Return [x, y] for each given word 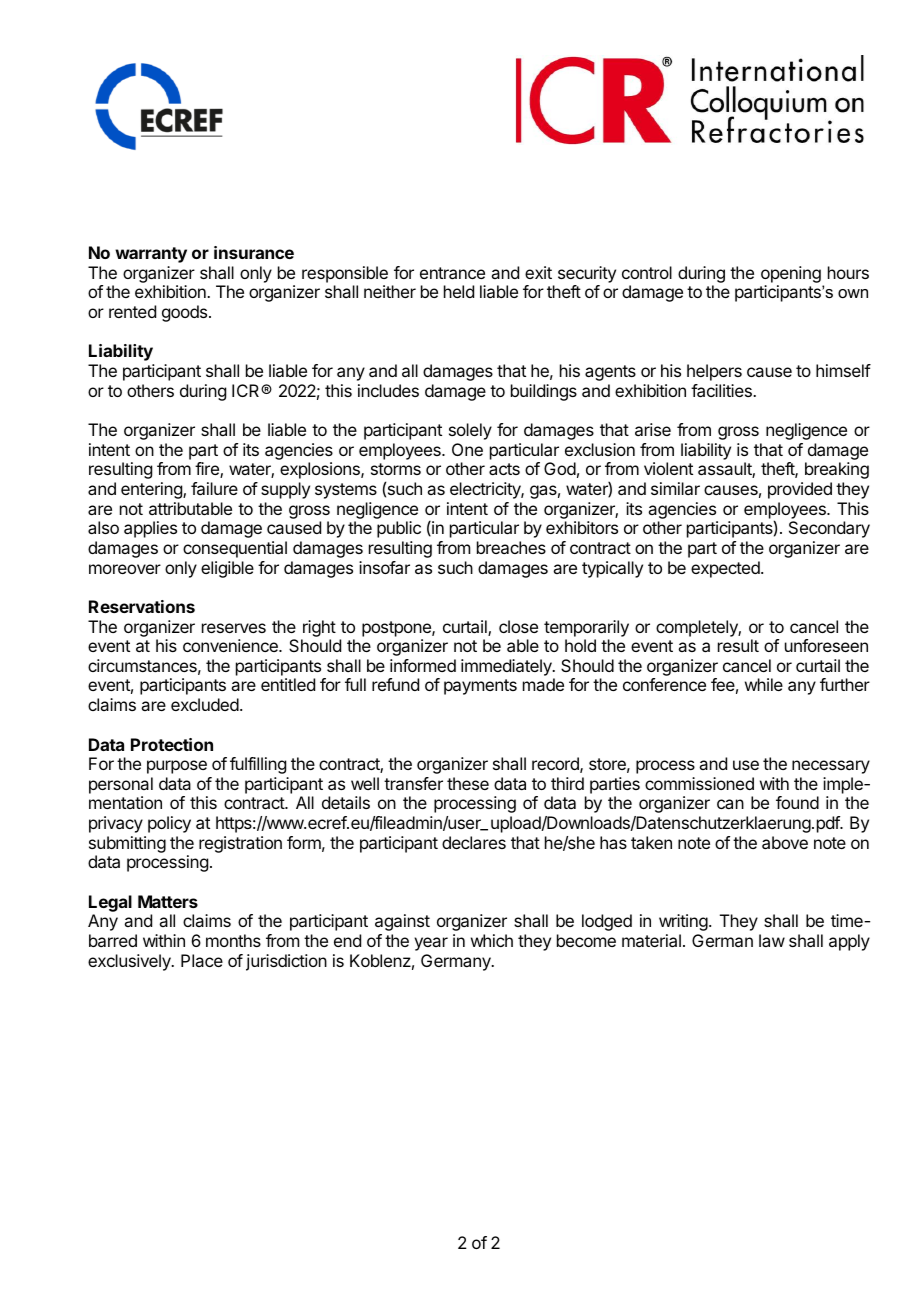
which [492, 940]
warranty [151, 255]
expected [726, 569]
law [772, 940]
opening [791, 276]
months [233, 940]
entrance [452, 273]
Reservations [142, 606]
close [518, 626]
